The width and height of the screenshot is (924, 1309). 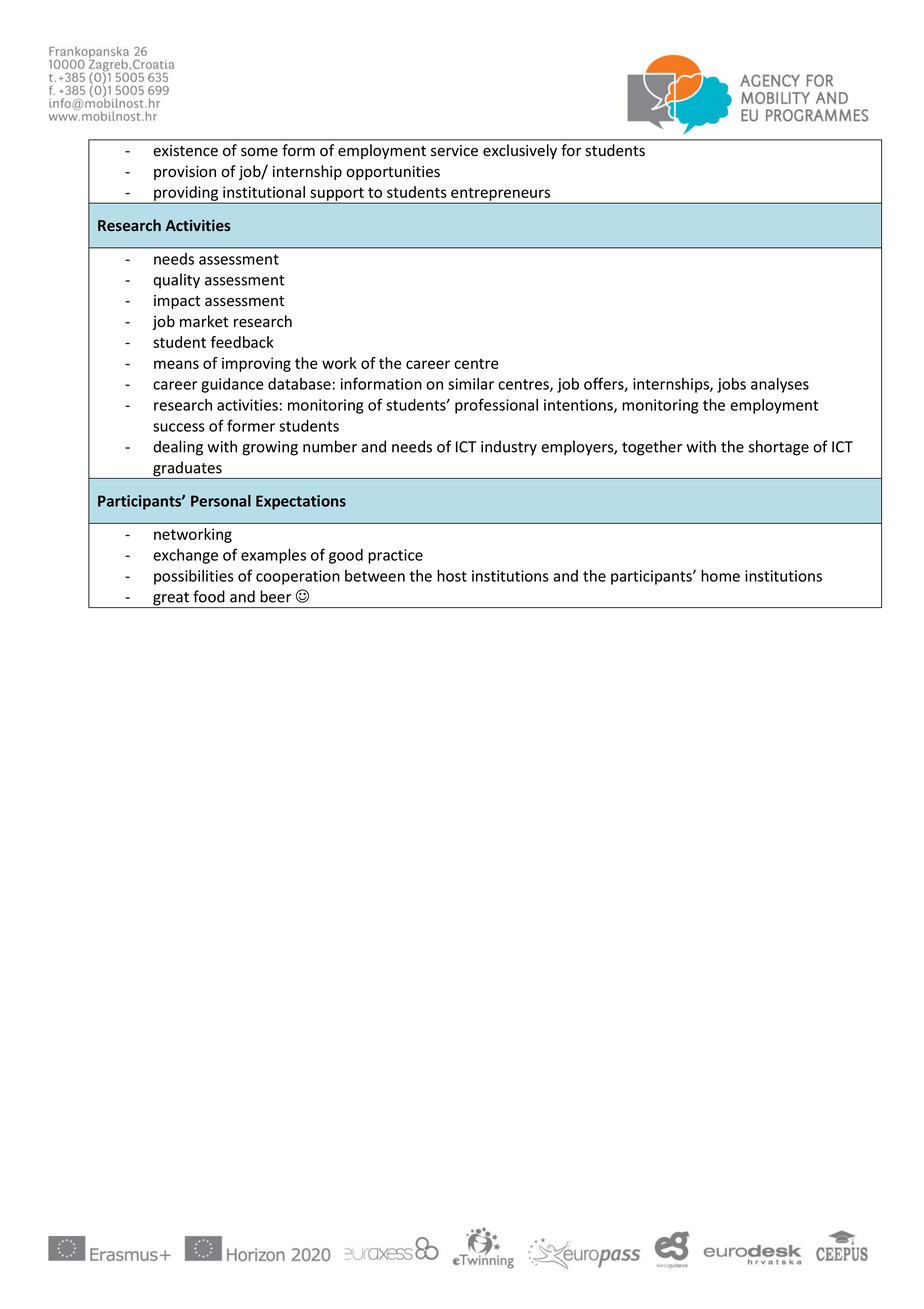 What do you see at coordinates (221, 501) in the screenshot?
I see `Personal` at bounding box center [221, 501].
